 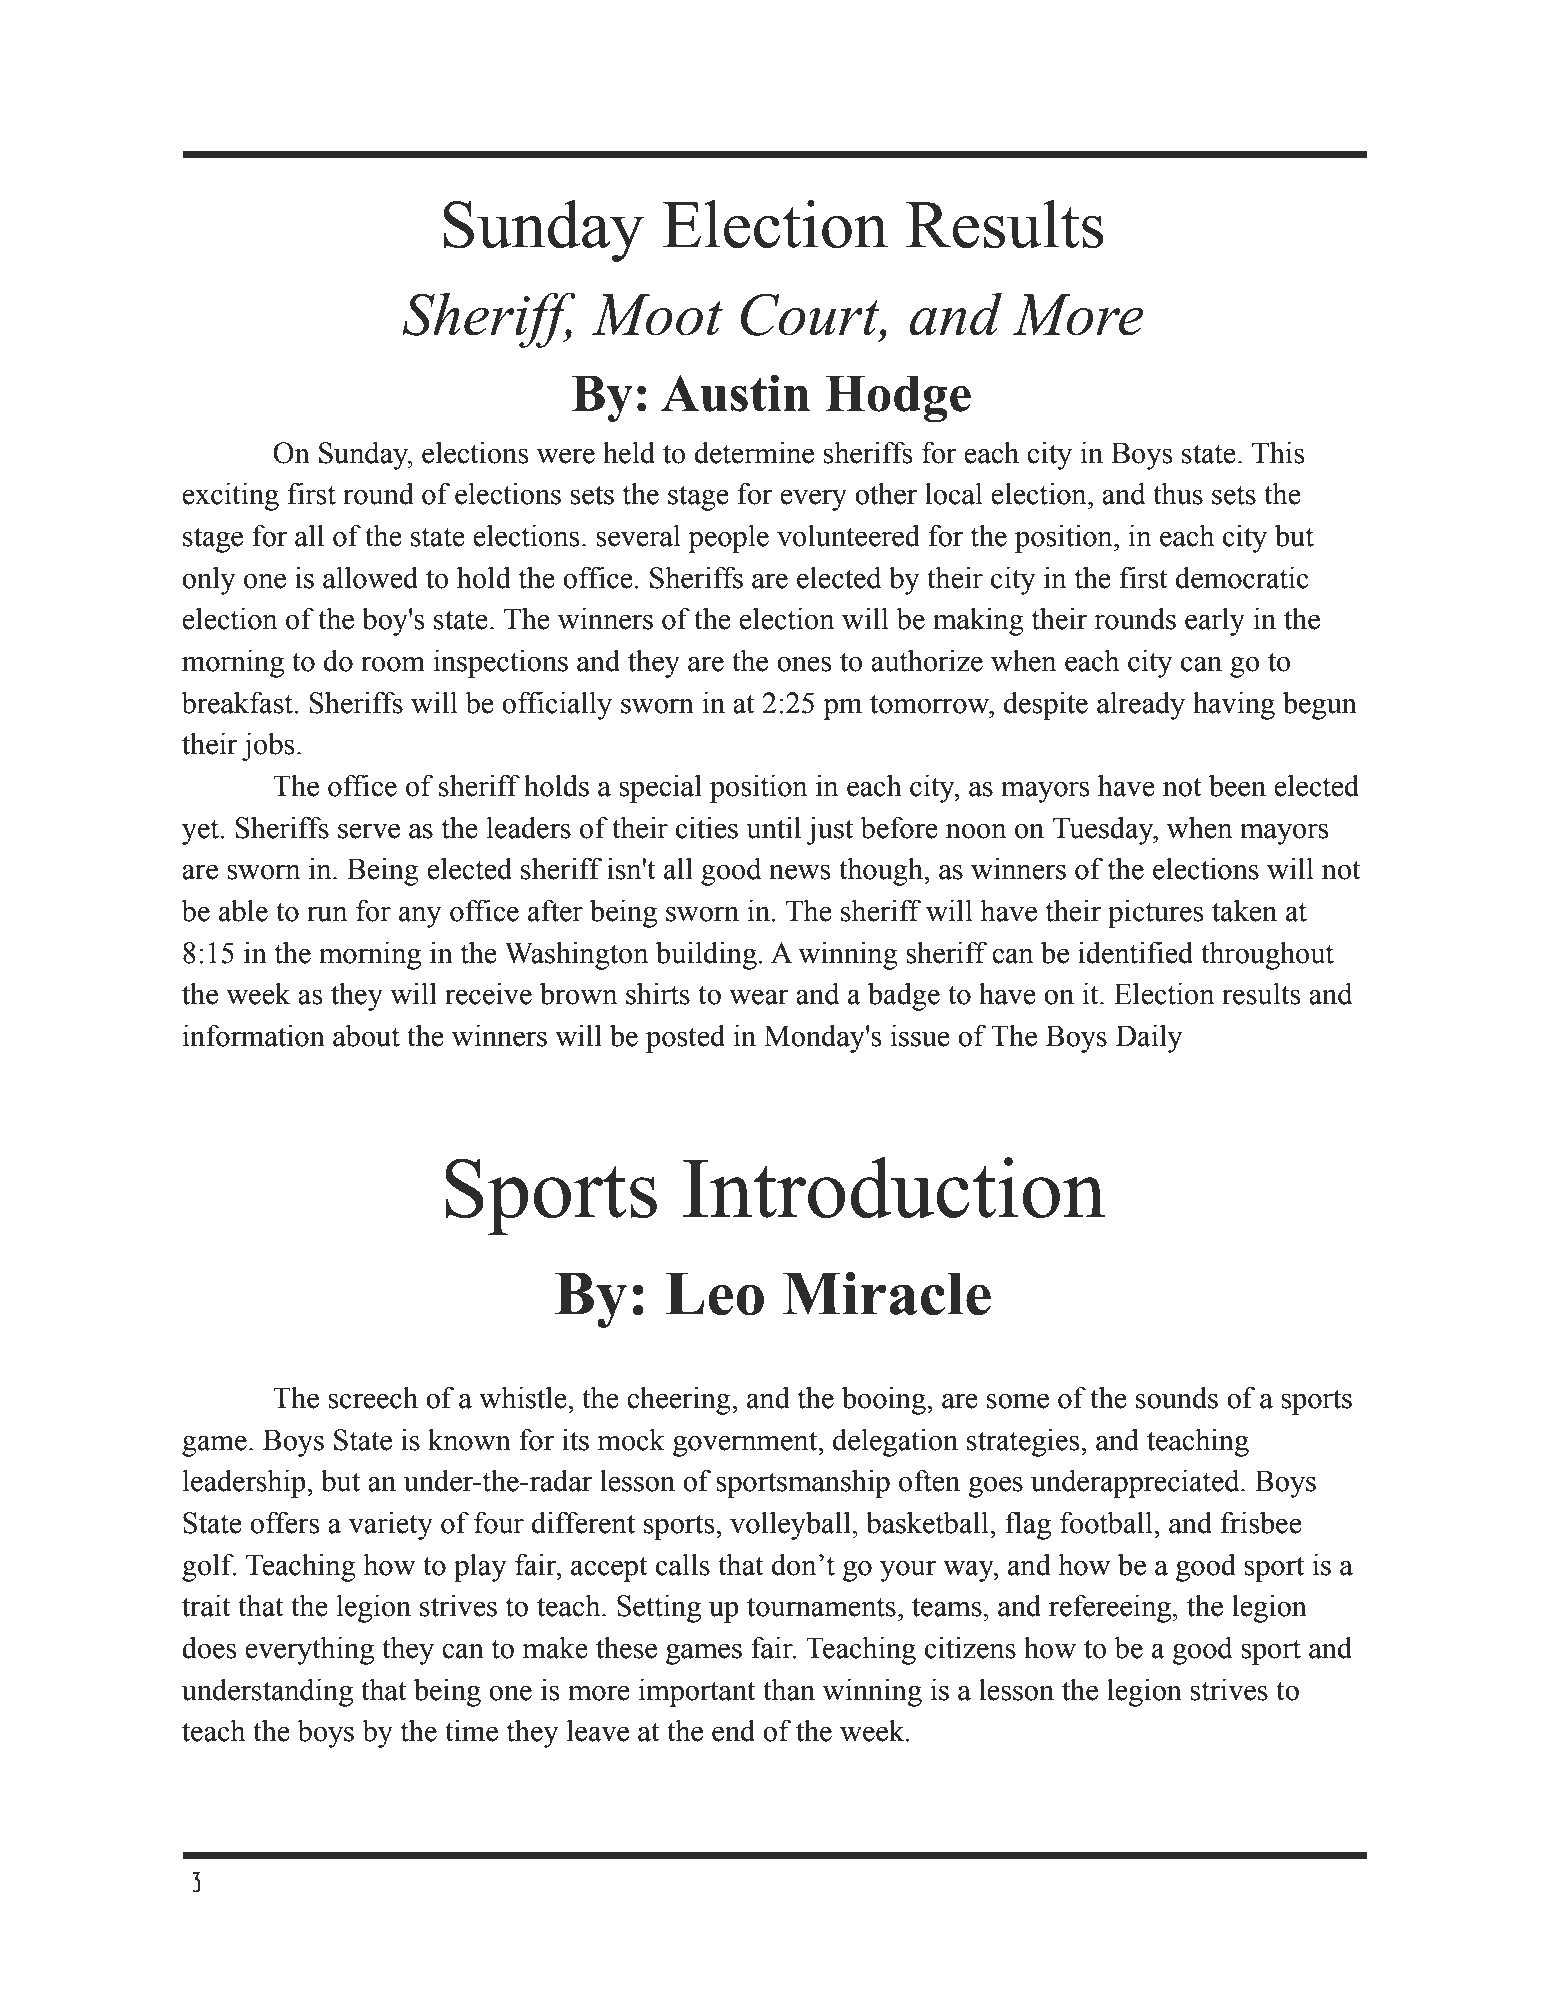 What do you see at coordinates (230, 496) in the document?
I see `exciting` at bounding box center [230, 496].
